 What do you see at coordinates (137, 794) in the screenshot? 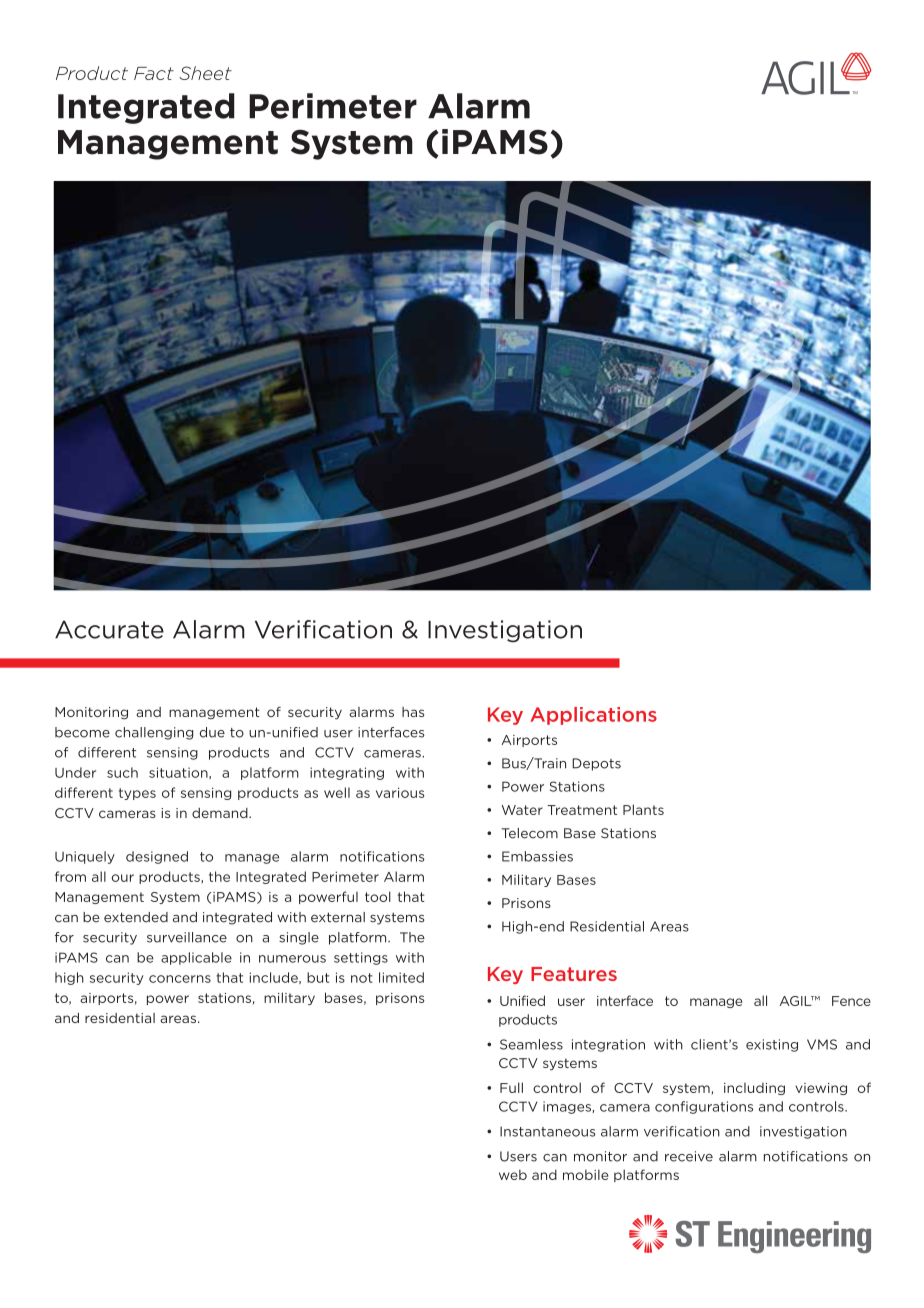
I see `types` at bounding box center [137, 794].
